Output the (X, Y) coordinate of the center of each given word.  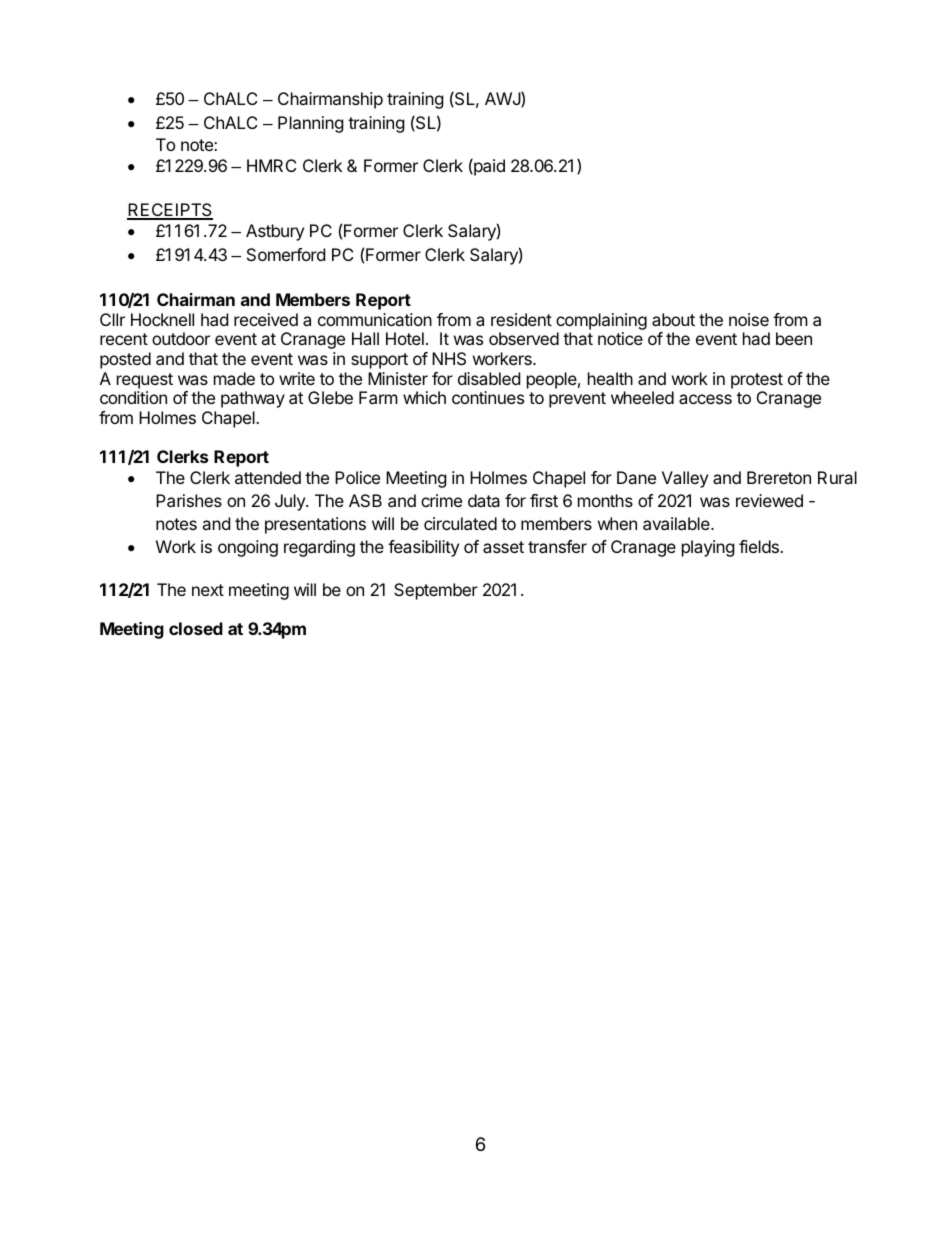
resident (521, 319)
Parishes (189, 500)
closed (196, 628)
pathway (253, 399)
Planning (311, 124)
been (794, 338)
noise (749, 319)
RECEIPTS (170, 211)
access (705, 399)
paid (488, 167)
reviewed (769, 500)
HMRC (271, 165)
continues (488, 397)
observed (524, 338)
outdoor (181, 338)
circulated (460, 523)
